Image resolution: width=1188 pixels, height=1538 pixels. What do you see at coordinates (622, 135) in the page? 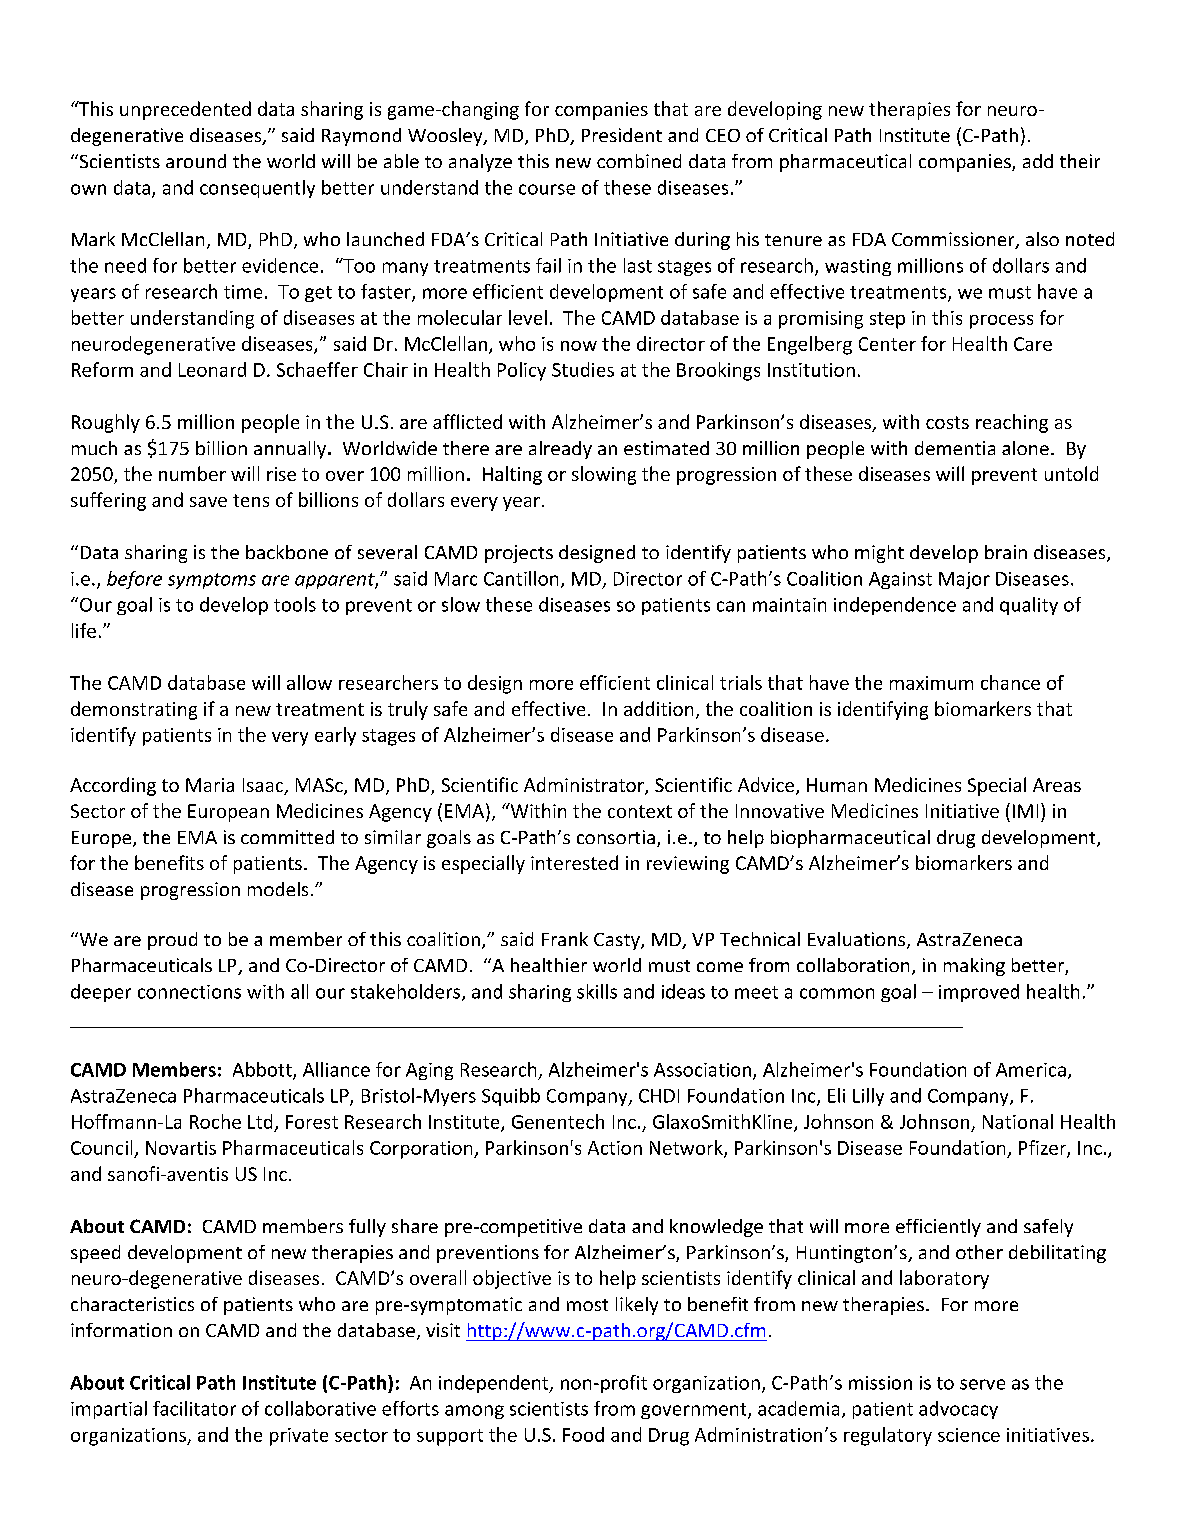
I see `President` at bounding box center [622, 135].
